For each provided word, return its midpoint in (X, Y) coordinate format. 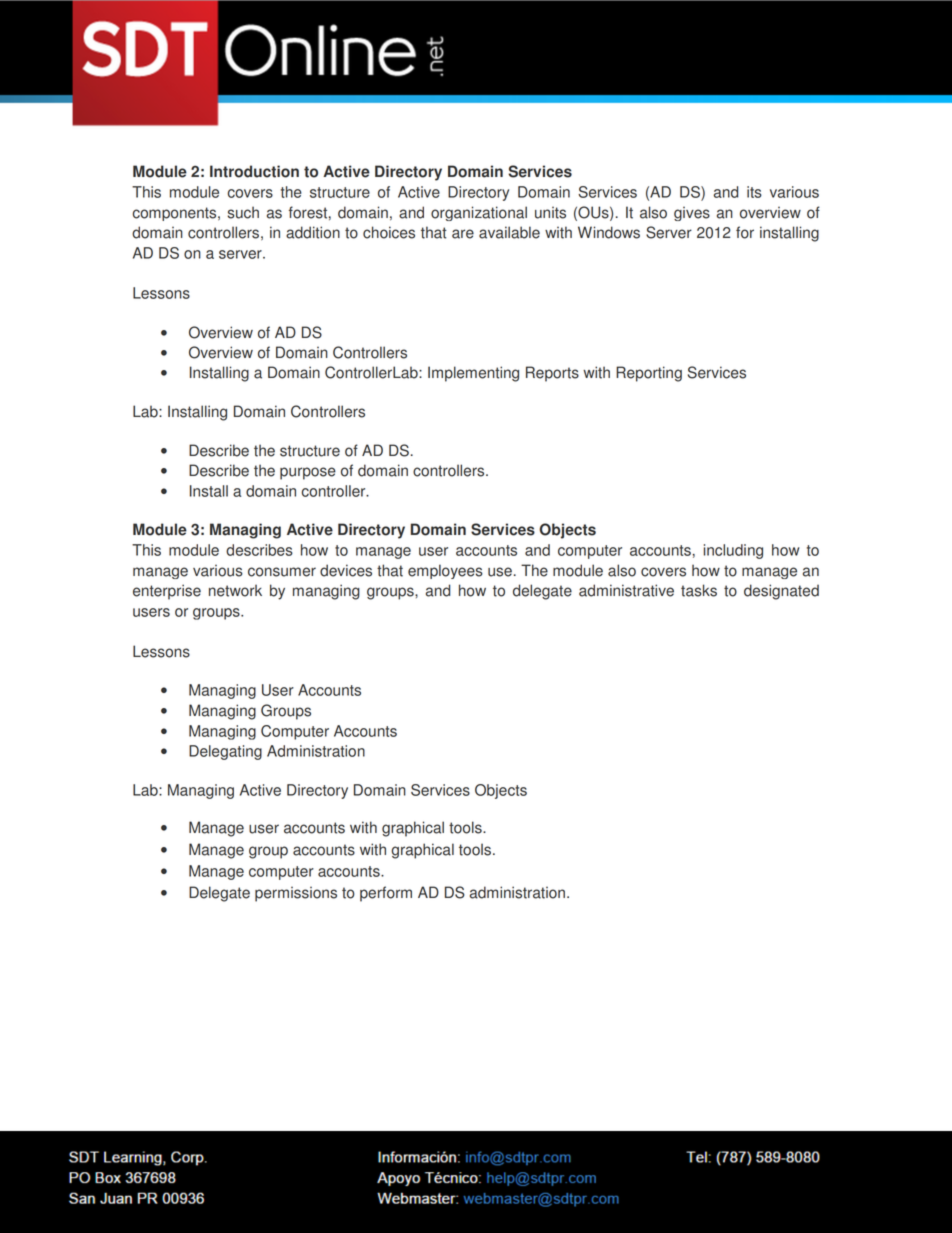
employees (445, 571)
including (733, 551)
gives (692, 214)
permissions (296, 894)
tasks (699, 590)
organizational (479, 213)
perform (386, 894)
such (243, 212)
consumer (282, 572)
